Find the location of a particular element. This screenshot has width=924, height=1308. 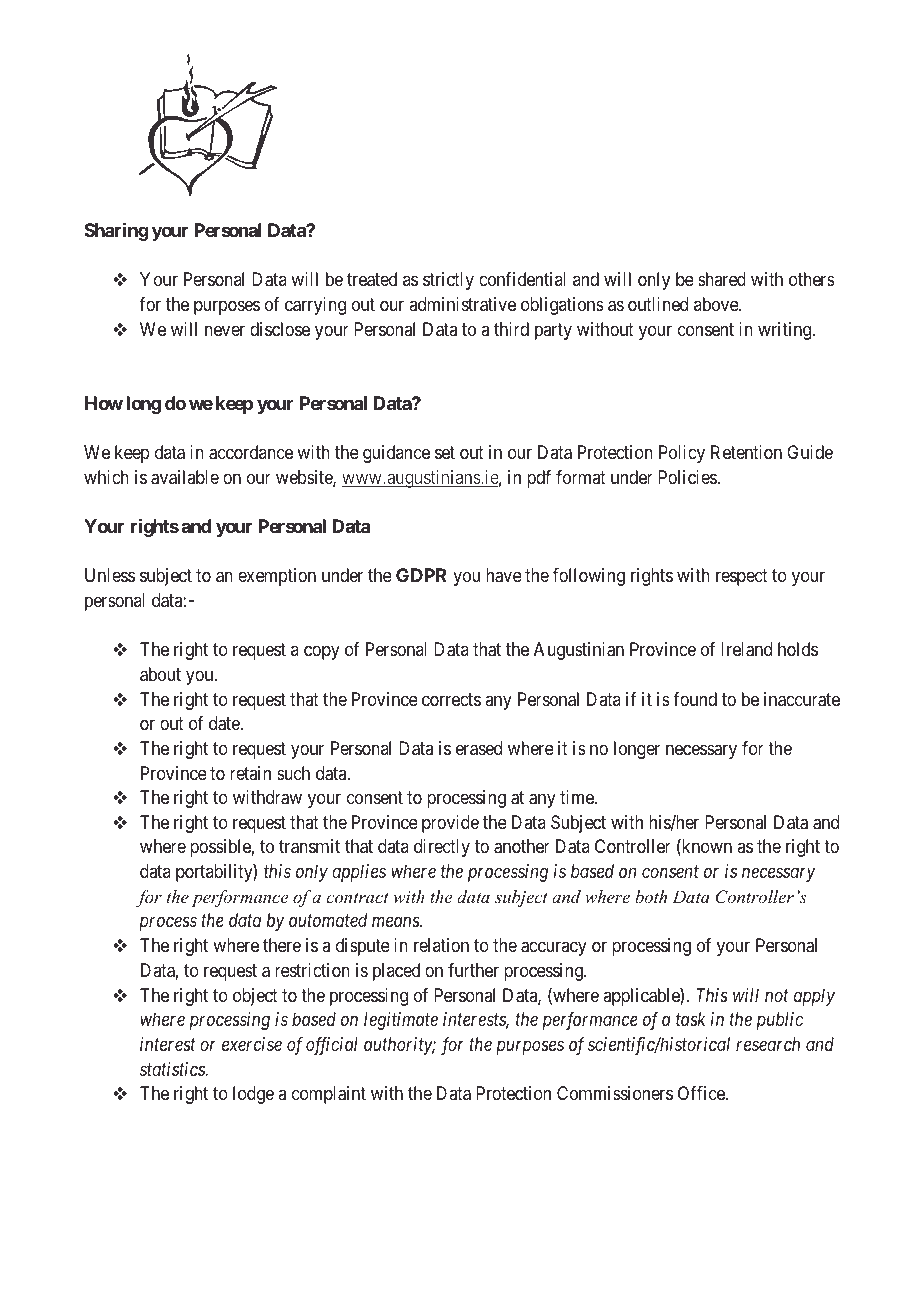

administrative is located at coordinates (462, 304).
